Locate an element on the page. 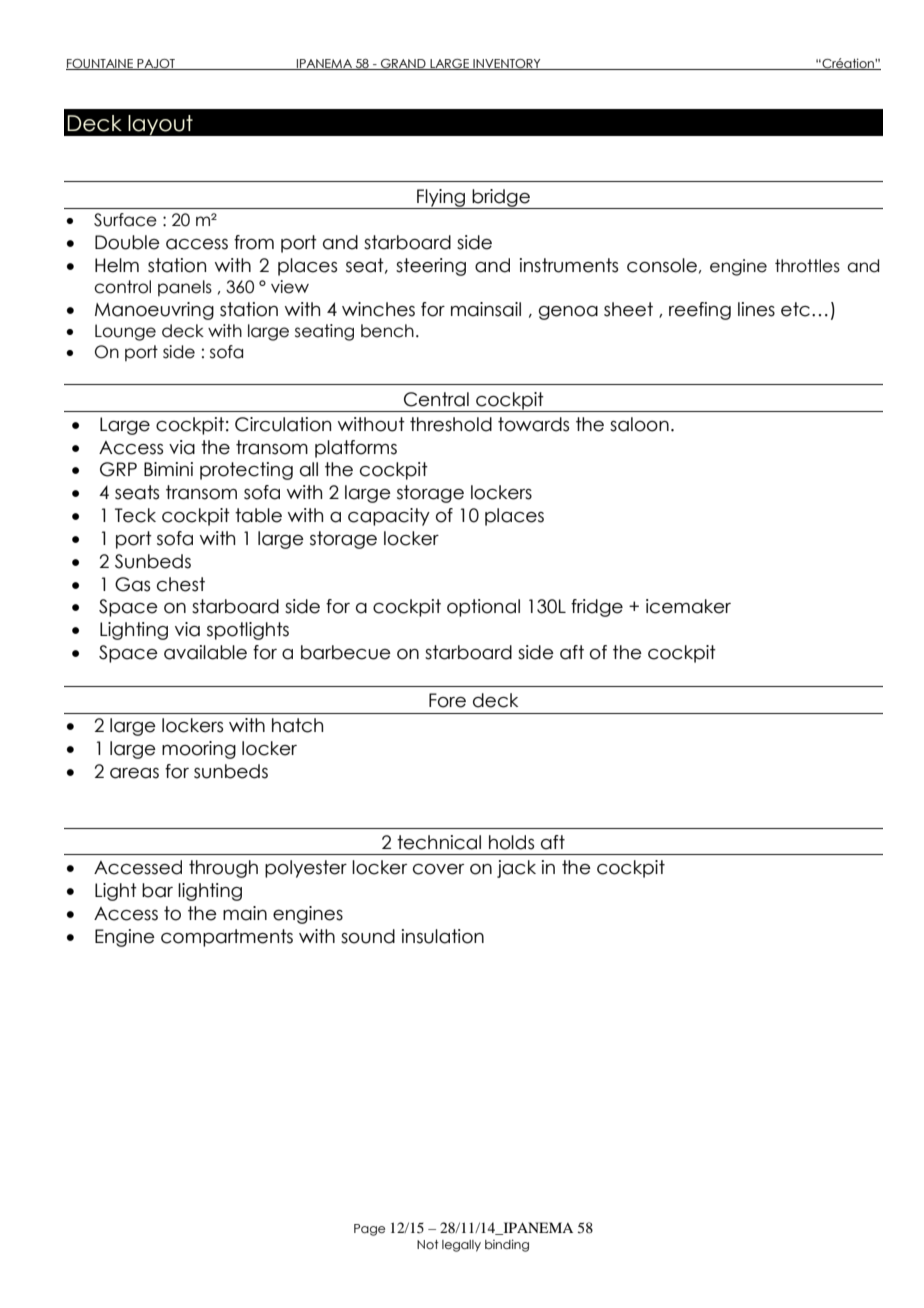  Surface is located at coordinates (125, 220).
